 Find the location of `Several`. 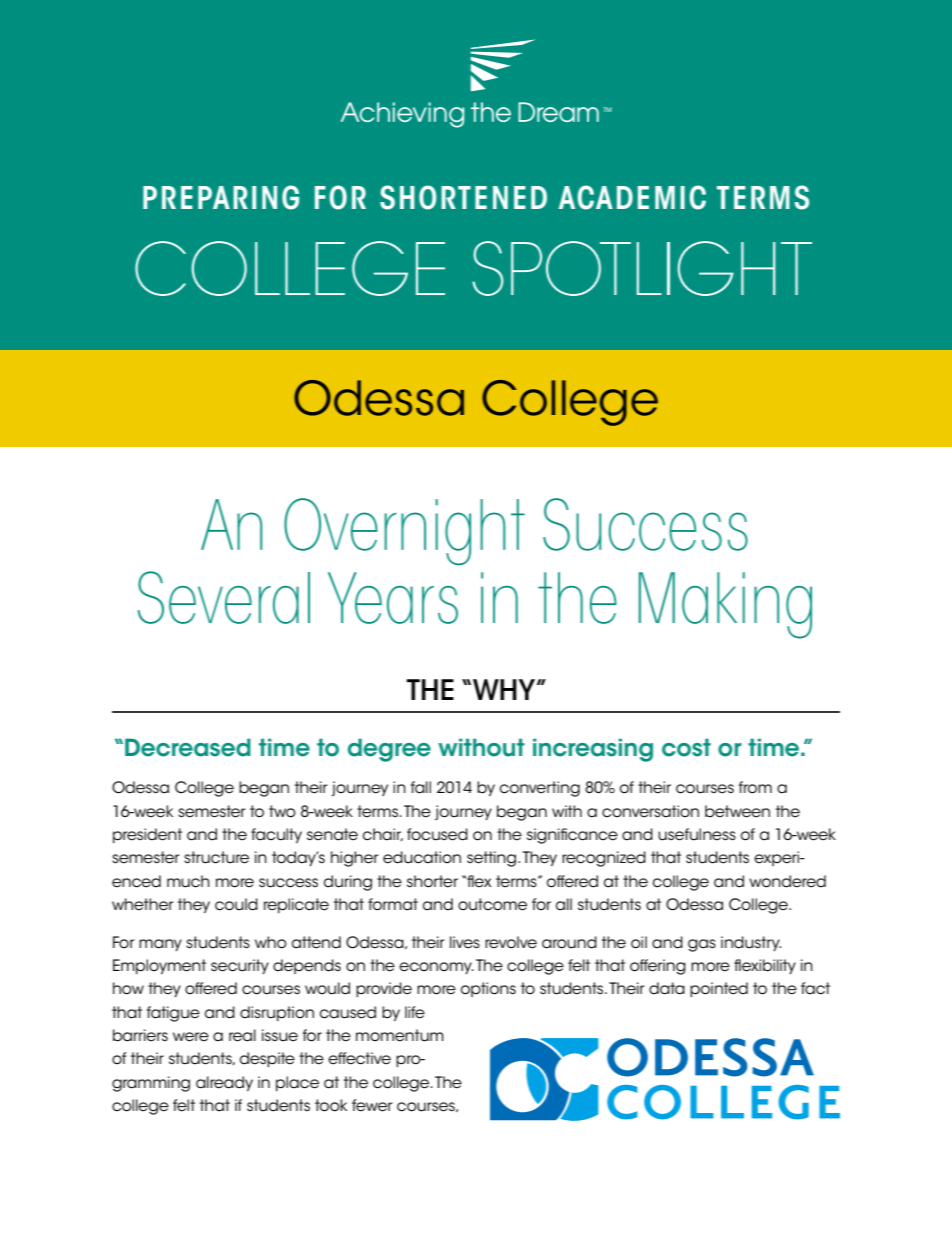

Several is located at coordinates (224, 597).
